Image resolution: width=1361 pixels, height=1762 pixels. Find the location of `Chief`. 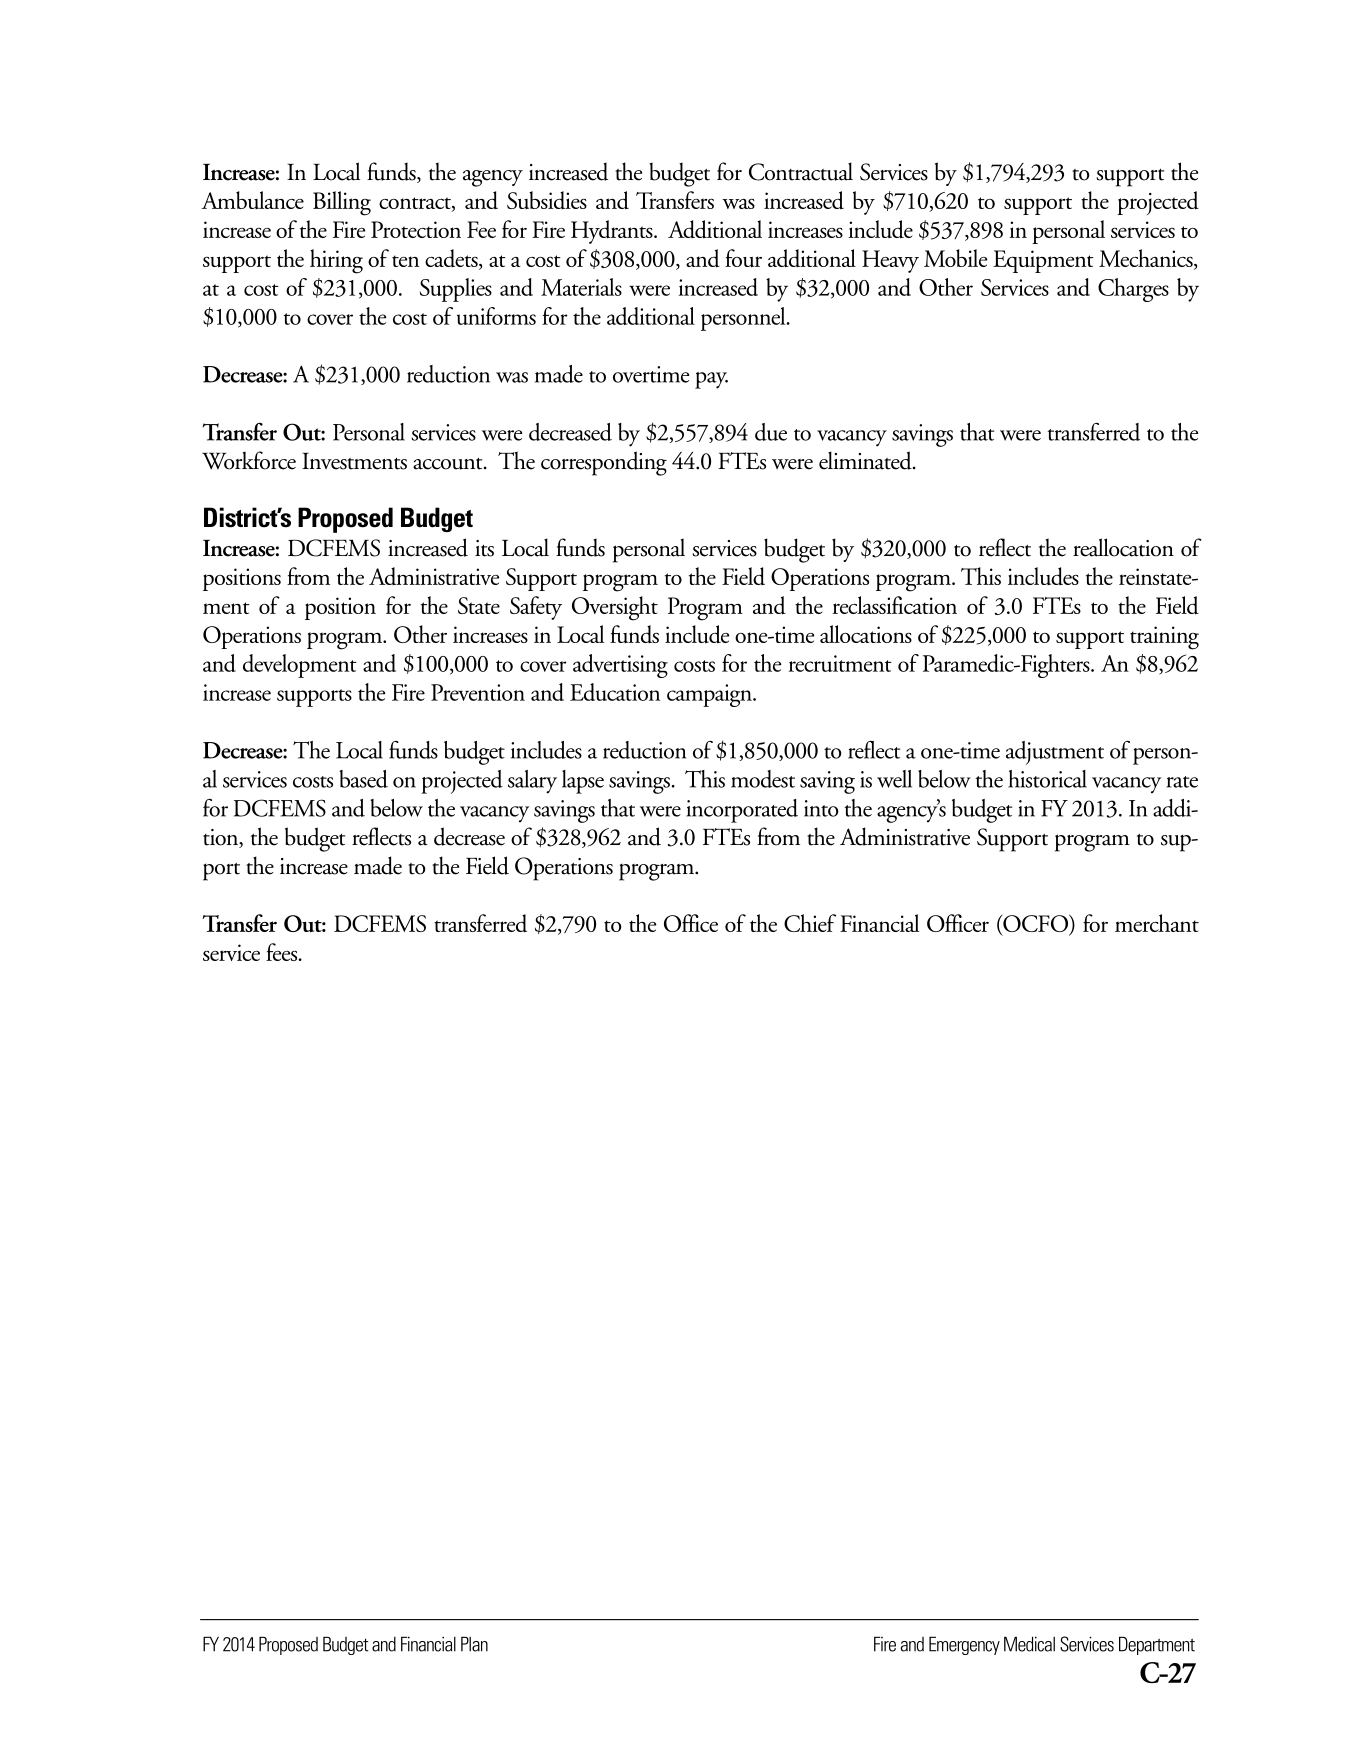

Chief is located at coordinates (810, 923).
